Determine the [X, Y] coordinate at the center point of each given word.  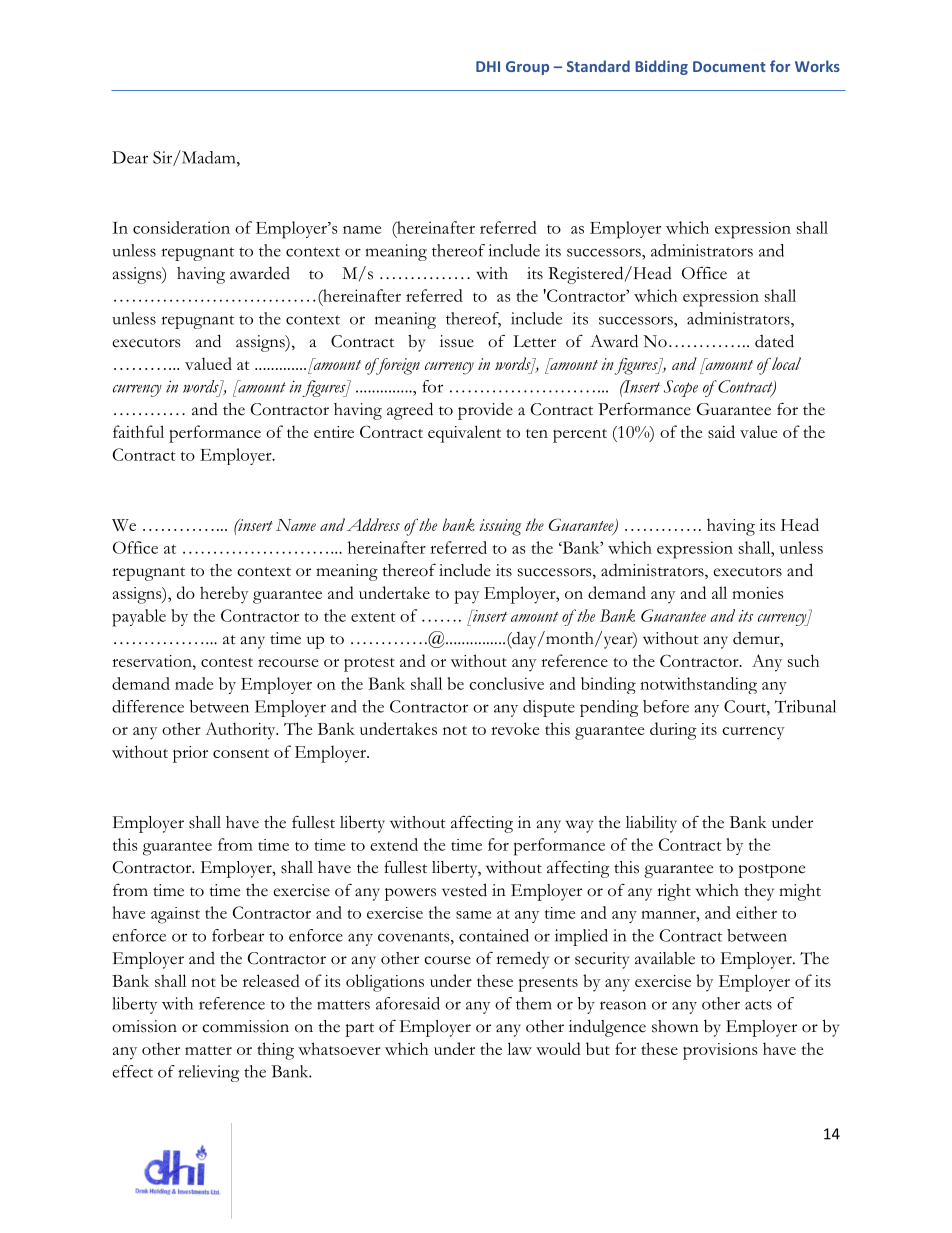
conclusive [506, 683]
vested [464, 890]
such [803, 660]
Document [729, 66]
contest [227, 662]
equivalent [464, 434]
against [175, 915]
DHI [488, 66]
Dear [130, 157]
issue [457, 341]
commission [245, 1026]
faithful [138, 431]
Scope [681, 388]
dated [774, 341]
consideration [181, 227]
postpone [771, 871]
